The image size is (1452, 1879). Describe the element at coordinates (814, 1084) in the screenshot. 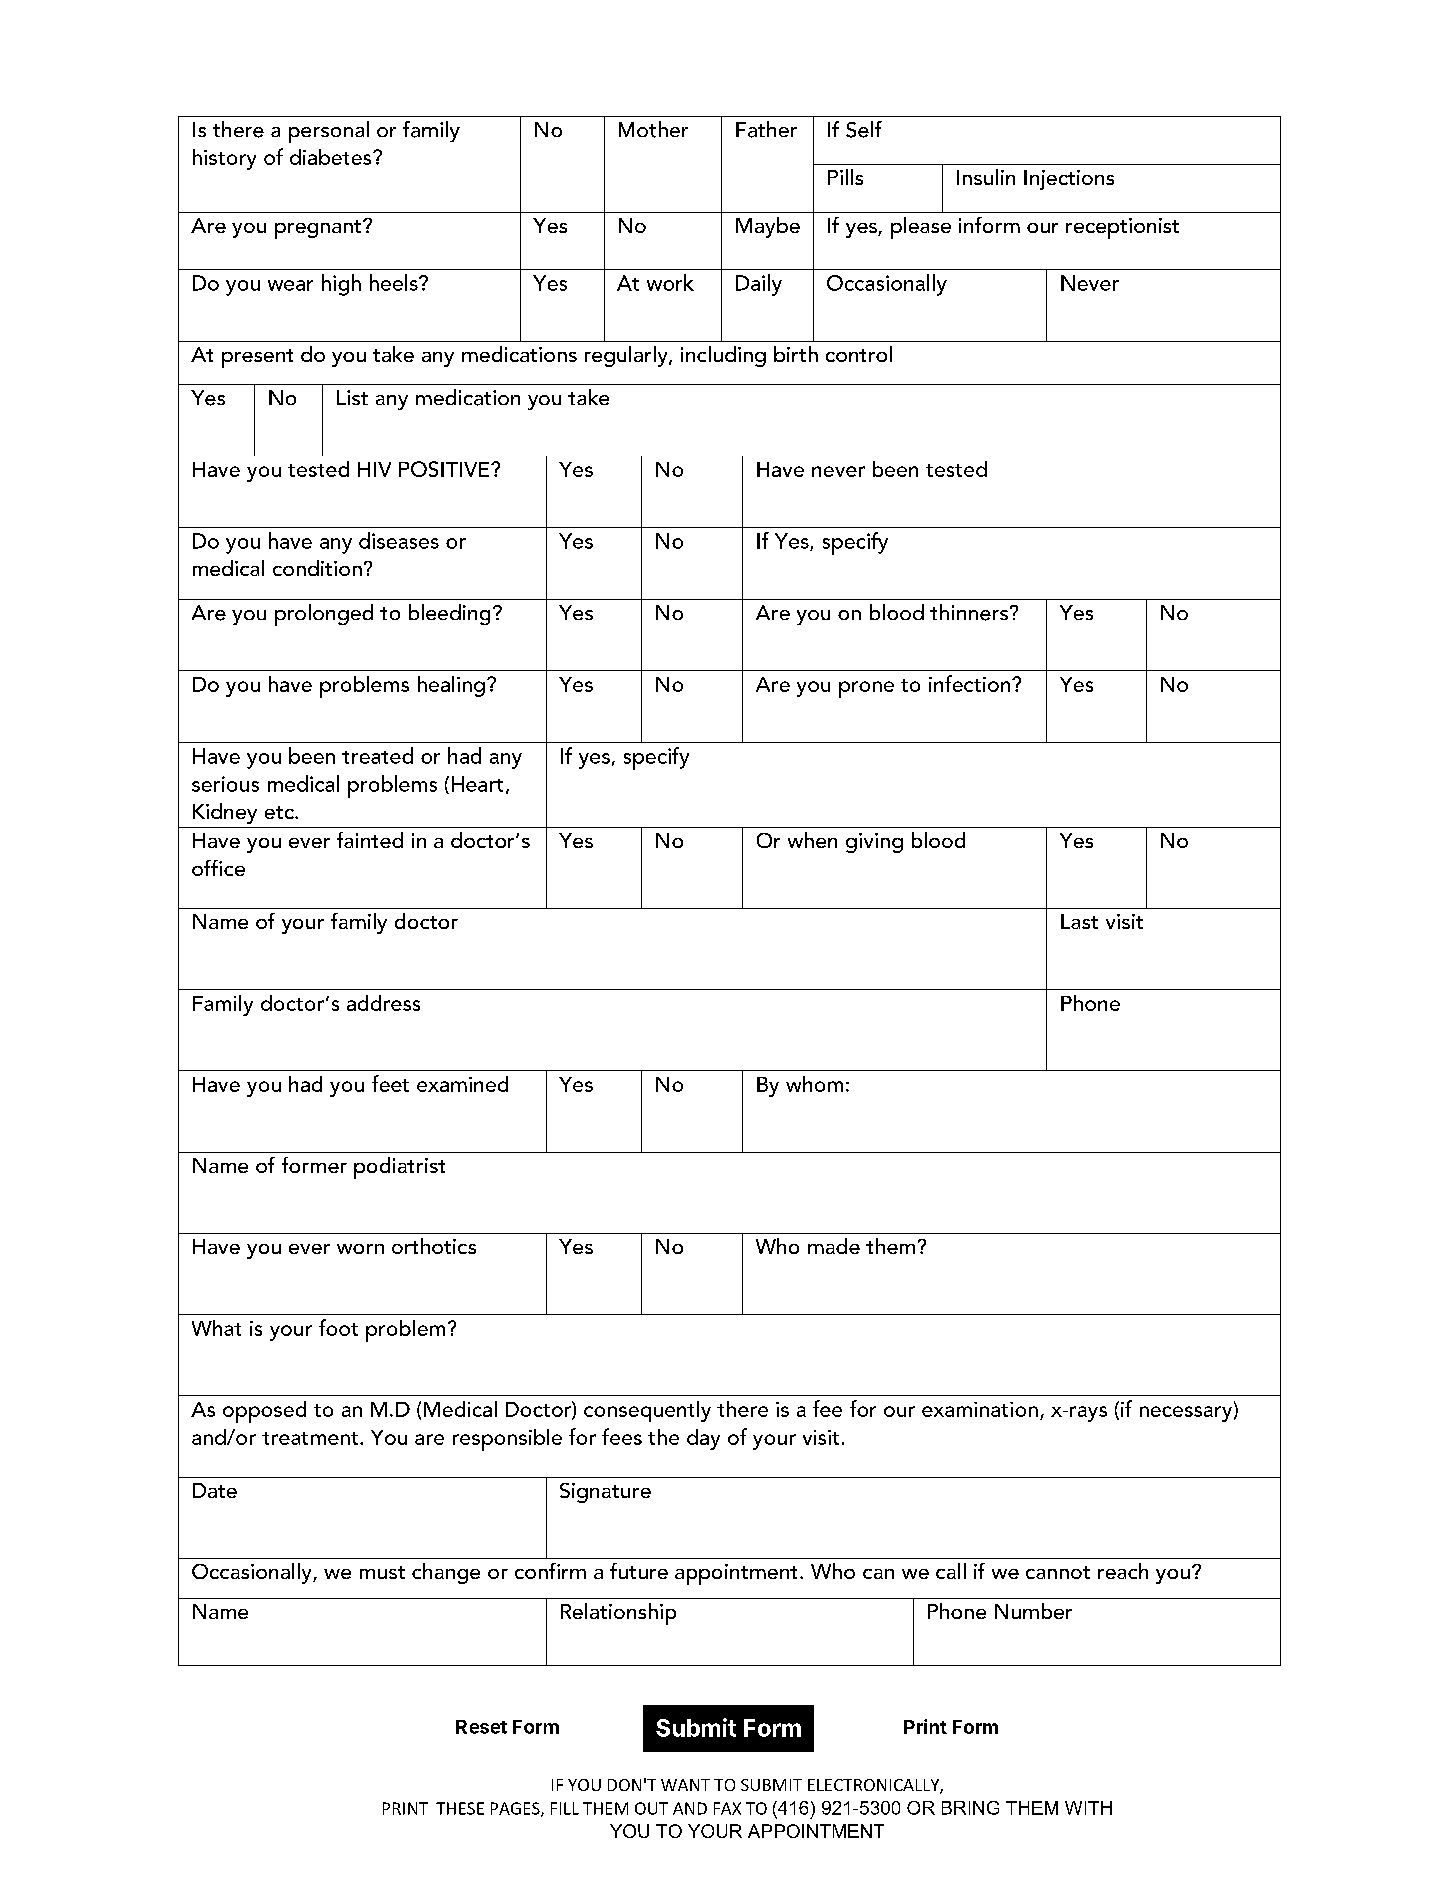

I see `whom` at that location.
